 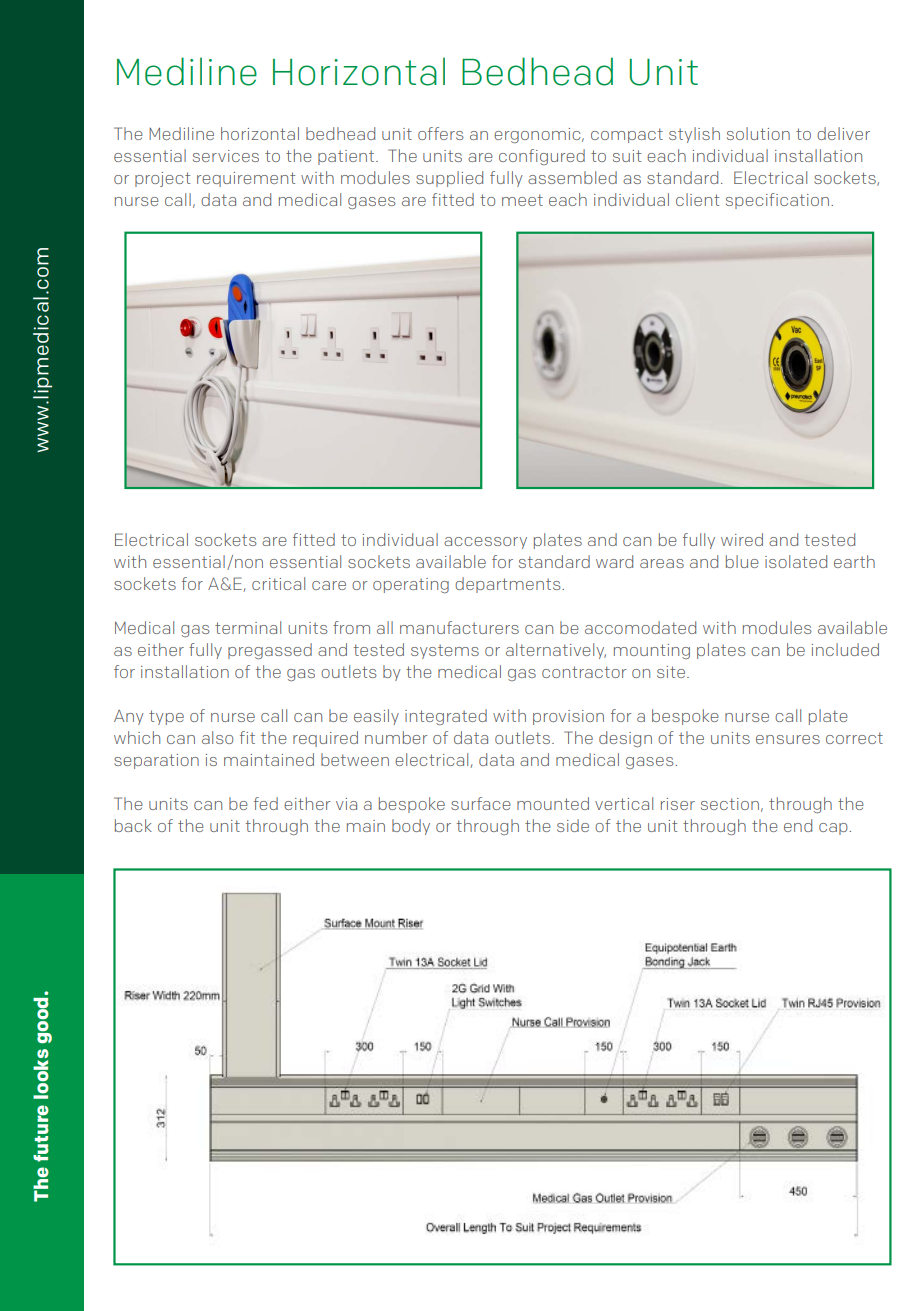 I want to click on wired, so click(x=742, y=539).
